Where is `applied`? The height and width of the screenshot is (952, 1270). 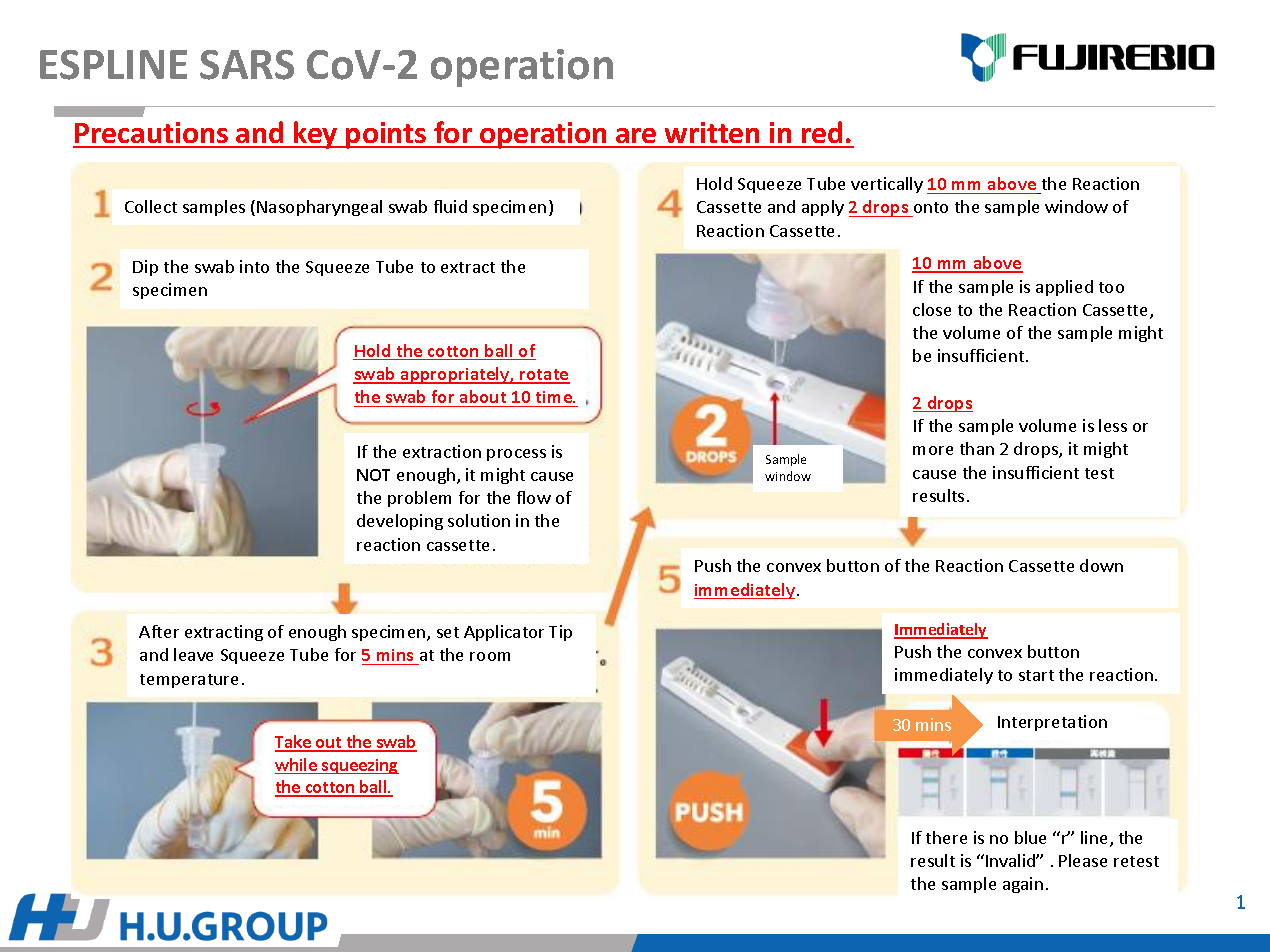
applied is located at coordinates (1064, 288).
